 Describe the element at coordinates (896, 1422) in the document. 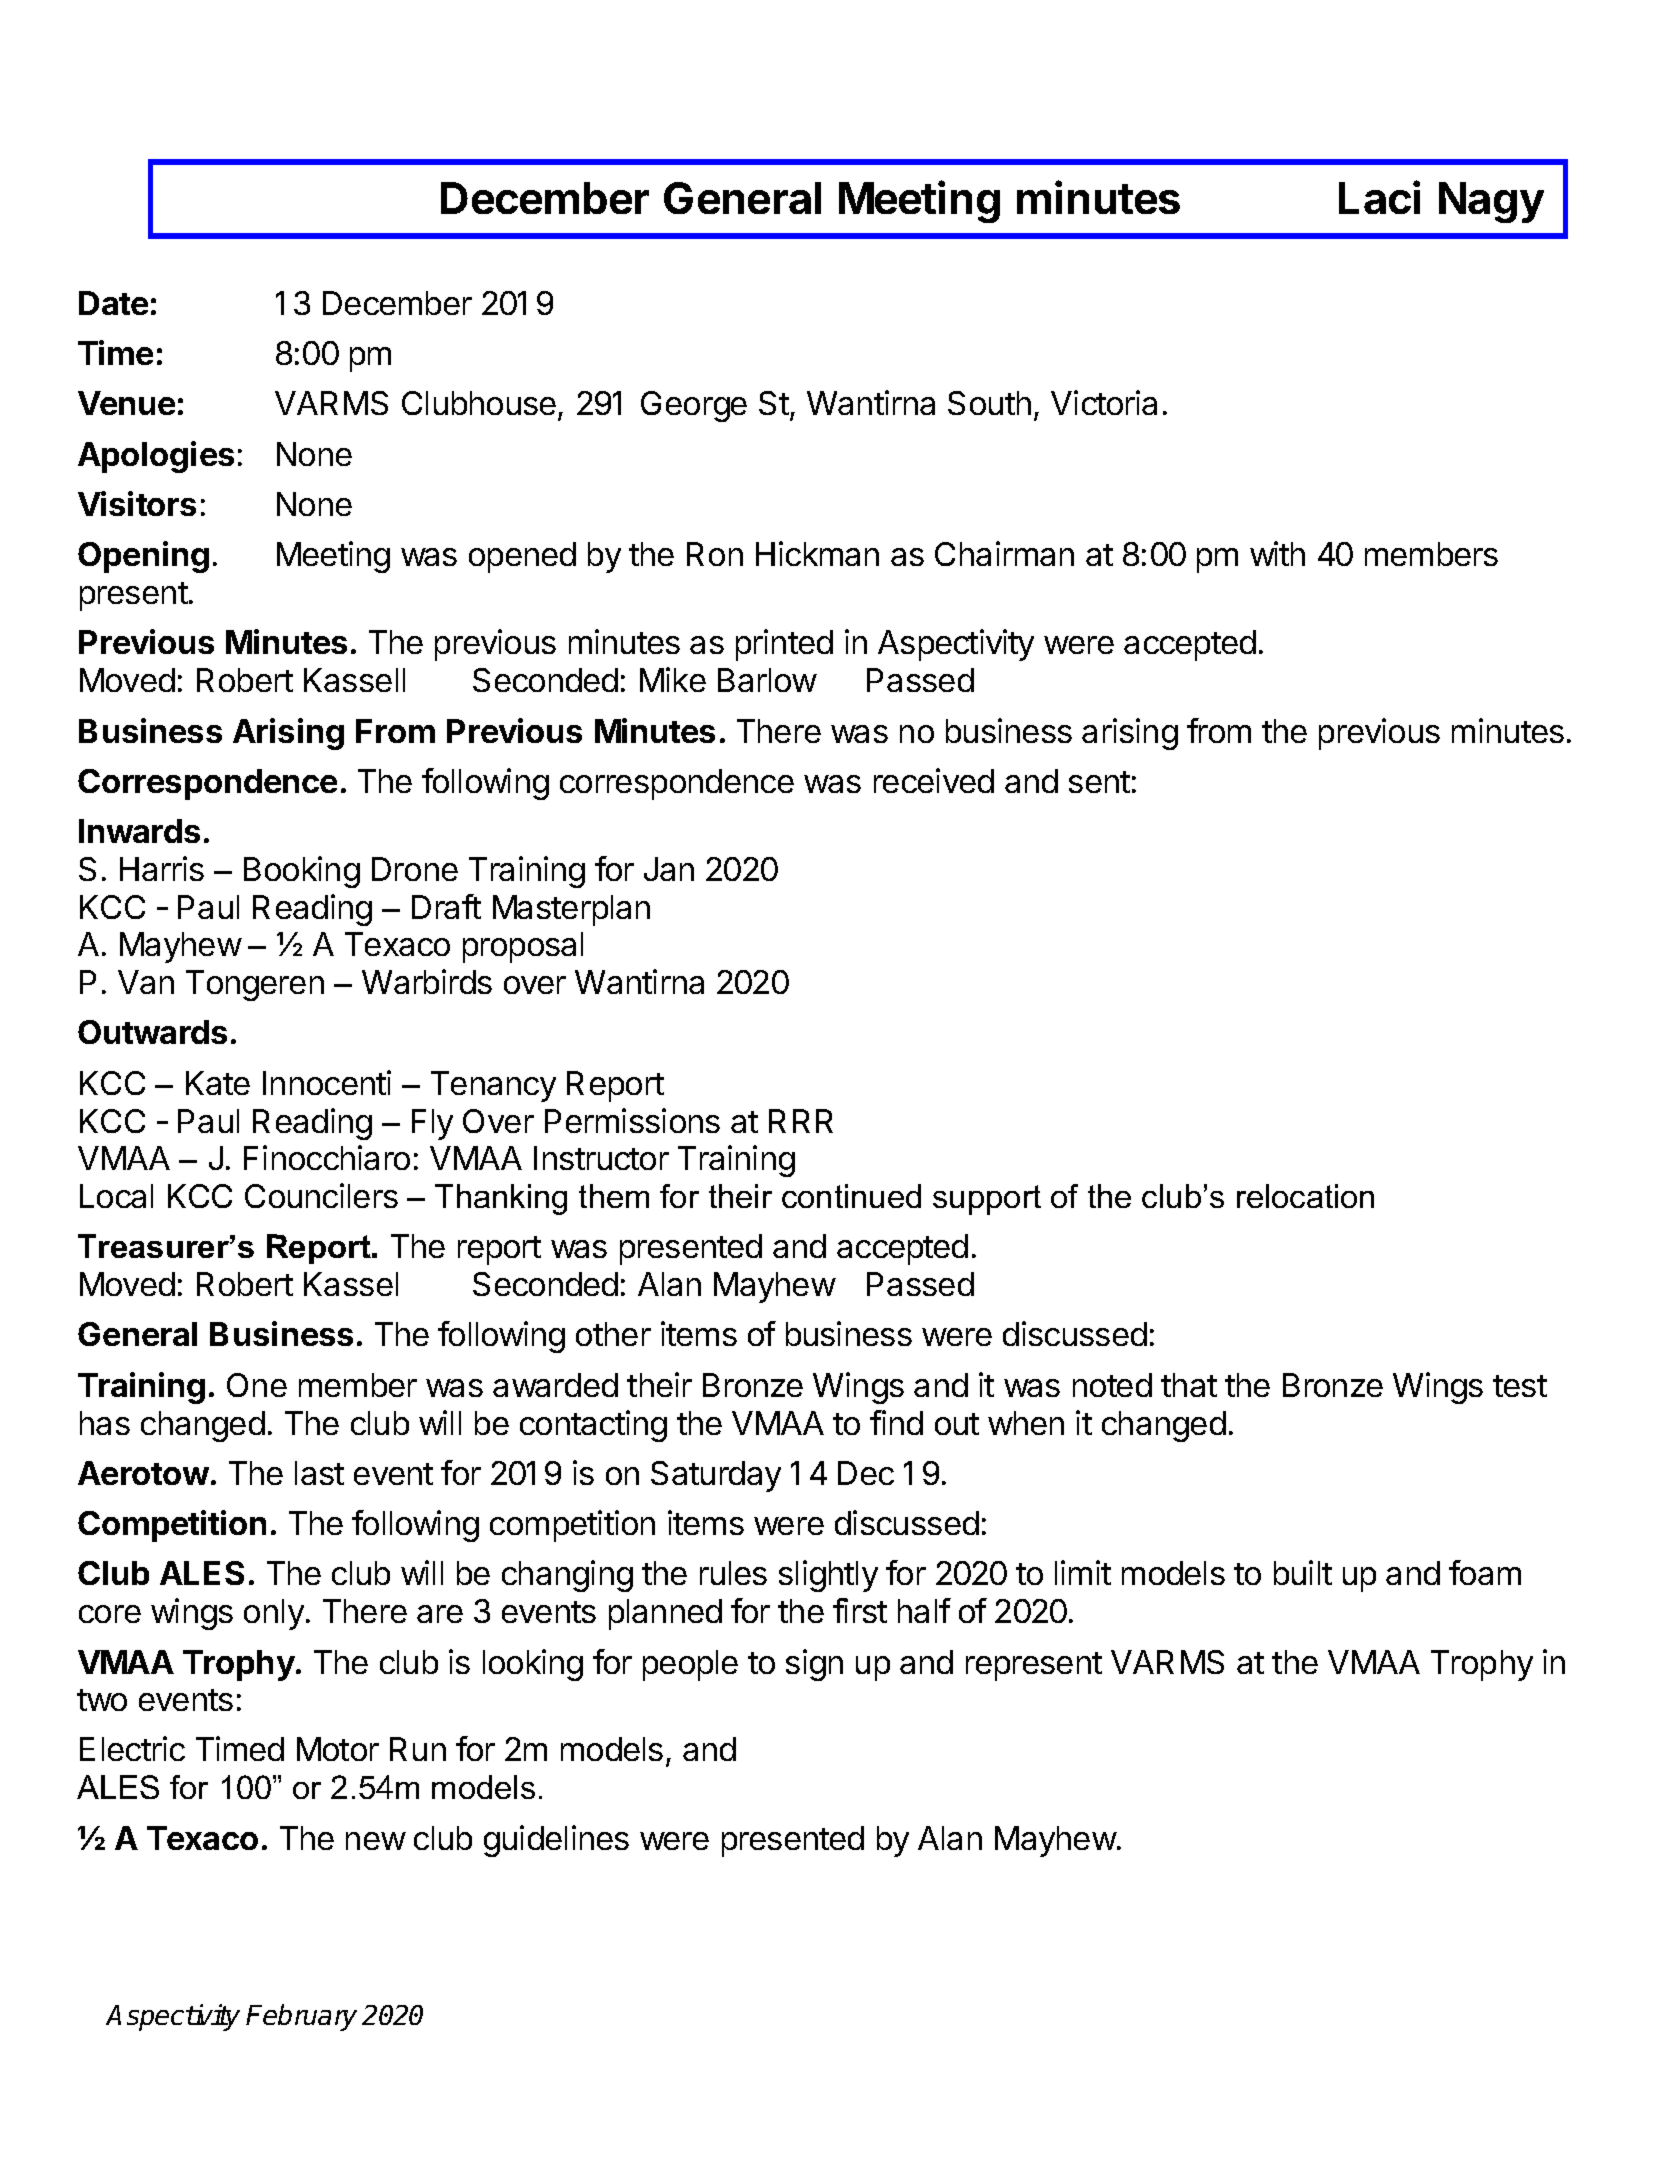

I see `find` at that location.
